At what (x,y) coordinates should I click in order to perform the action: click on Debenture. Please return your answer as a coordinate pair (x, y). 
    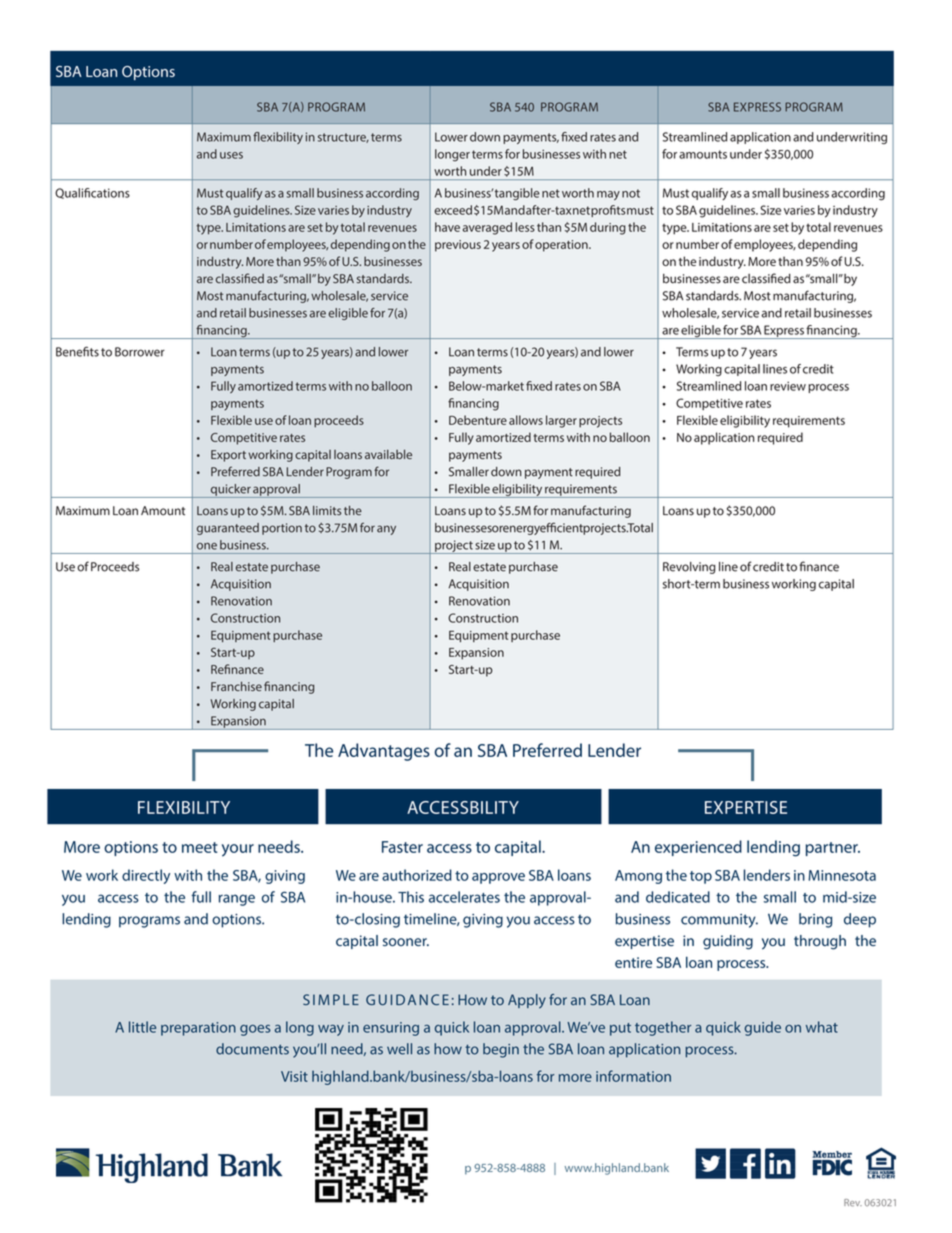
    Looking at the image, I should click on (478, 420).
